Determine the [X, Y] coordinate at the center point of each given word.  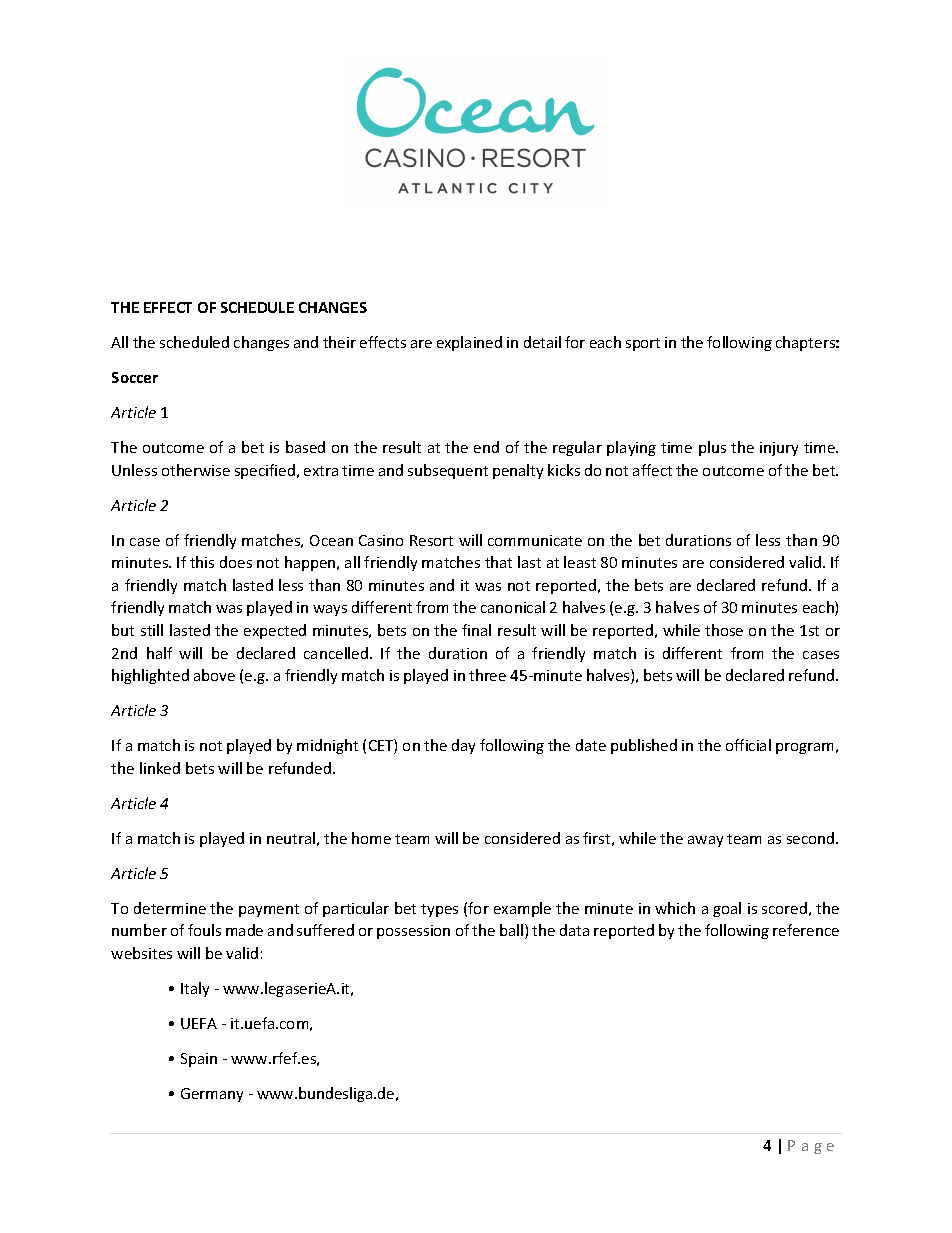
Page [811, 1147]
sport [643, 344]
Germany [212, 1095]
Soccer [135, 377]
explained [469, 343]
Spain [199, 1060]
